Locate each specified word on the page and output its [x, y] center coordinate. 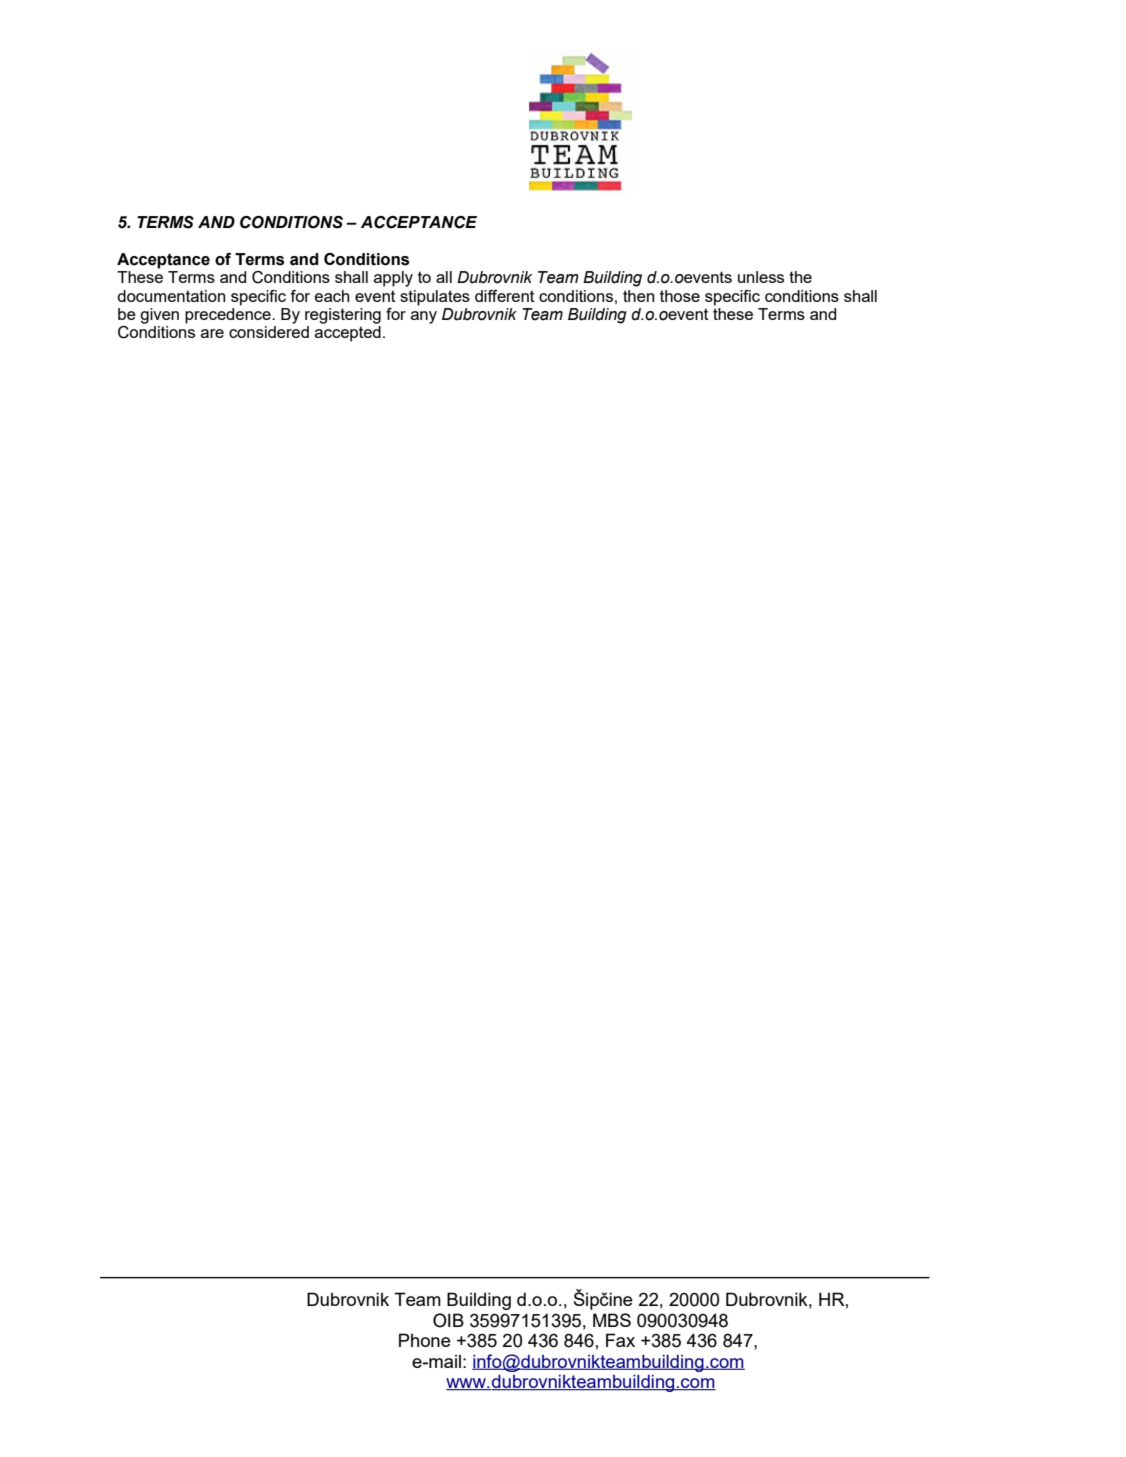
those [680, 296]
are [212, 333]
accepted [348, 334]
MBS [612, 1320]
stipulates [435, 298]
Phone [425, 1340]
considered [269, 332]
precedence [229, 316]
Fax [620, 1340]
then [638, 296]
